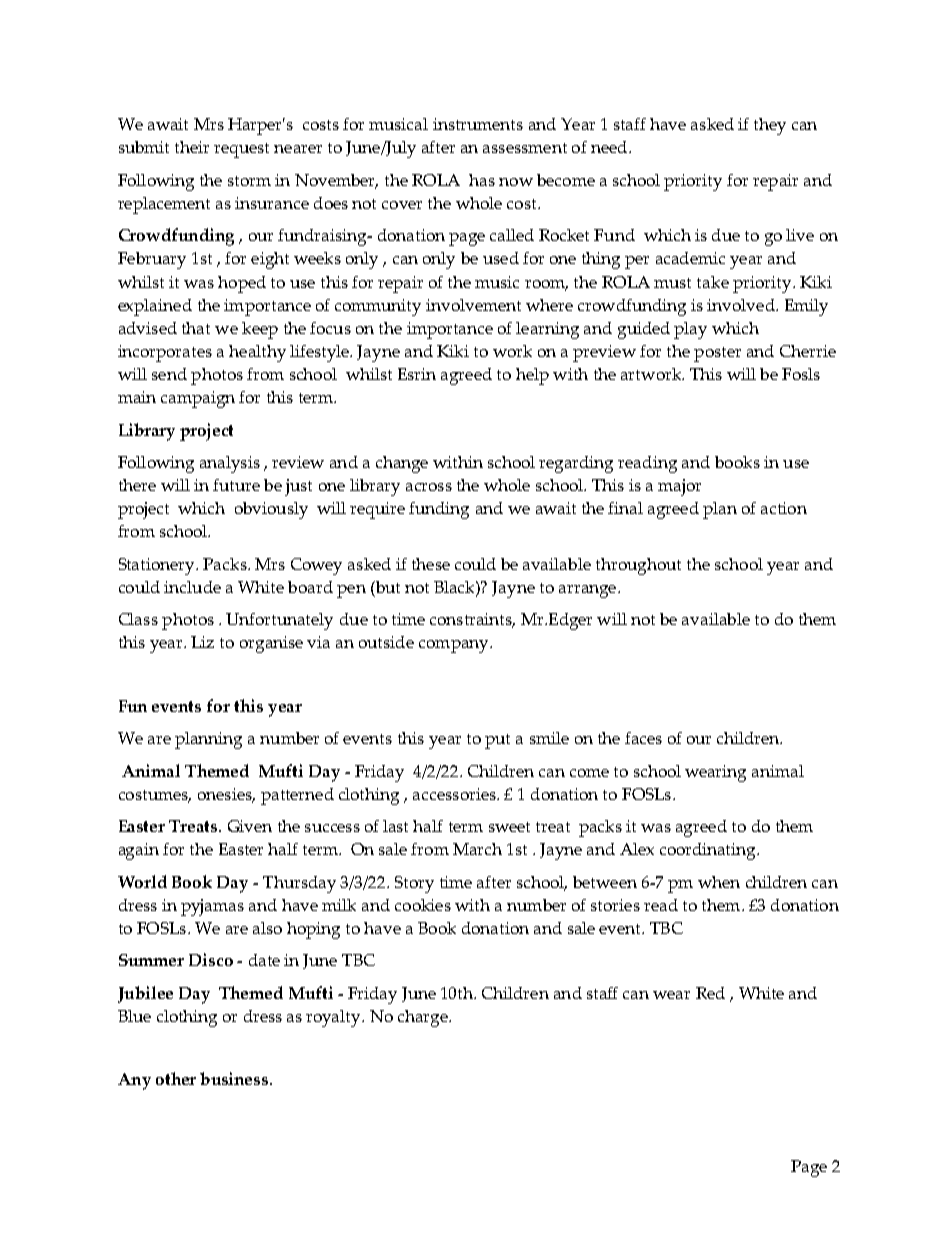  What do you see at coordinates (192, 147) in the page?
I see `their` at bounding box center [192, 147].
